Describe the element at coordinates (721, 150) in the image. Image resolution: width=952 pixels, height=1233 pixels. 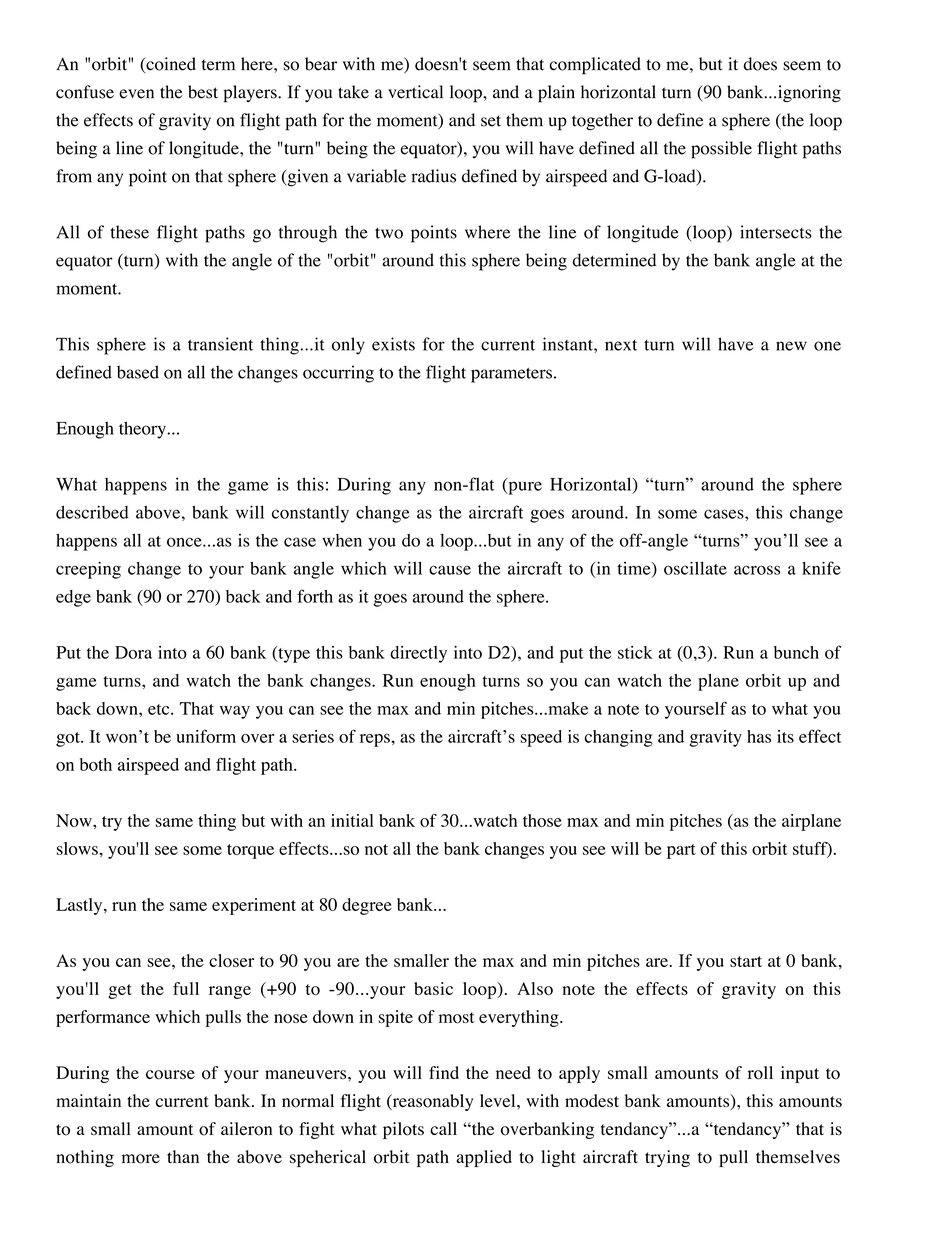
I see `possible` at that location.
